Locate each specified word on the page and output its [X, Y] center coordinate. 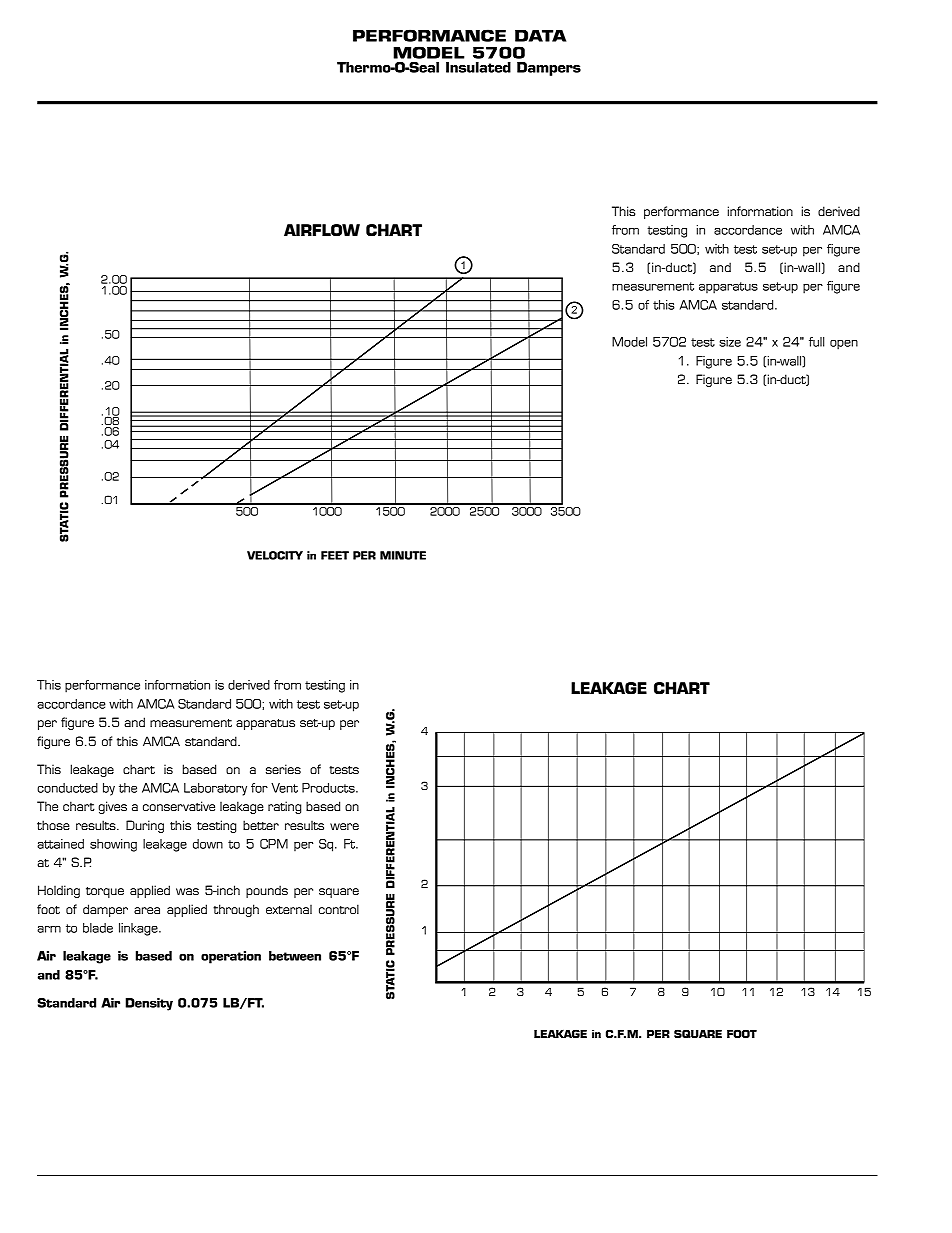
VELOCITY [275, 555]
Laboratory [215, 789]
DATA [540, 35]
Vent [284, 788]
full [816, 342]
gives [112, 807]
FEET [335, 555]
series [283, 769]
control [339, 909]
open [844, 345]
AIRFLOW [322, 230]
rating [284, 807]
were [344, 826]
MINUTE [403, 555]
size [730, 342]
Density [149, 1004]
